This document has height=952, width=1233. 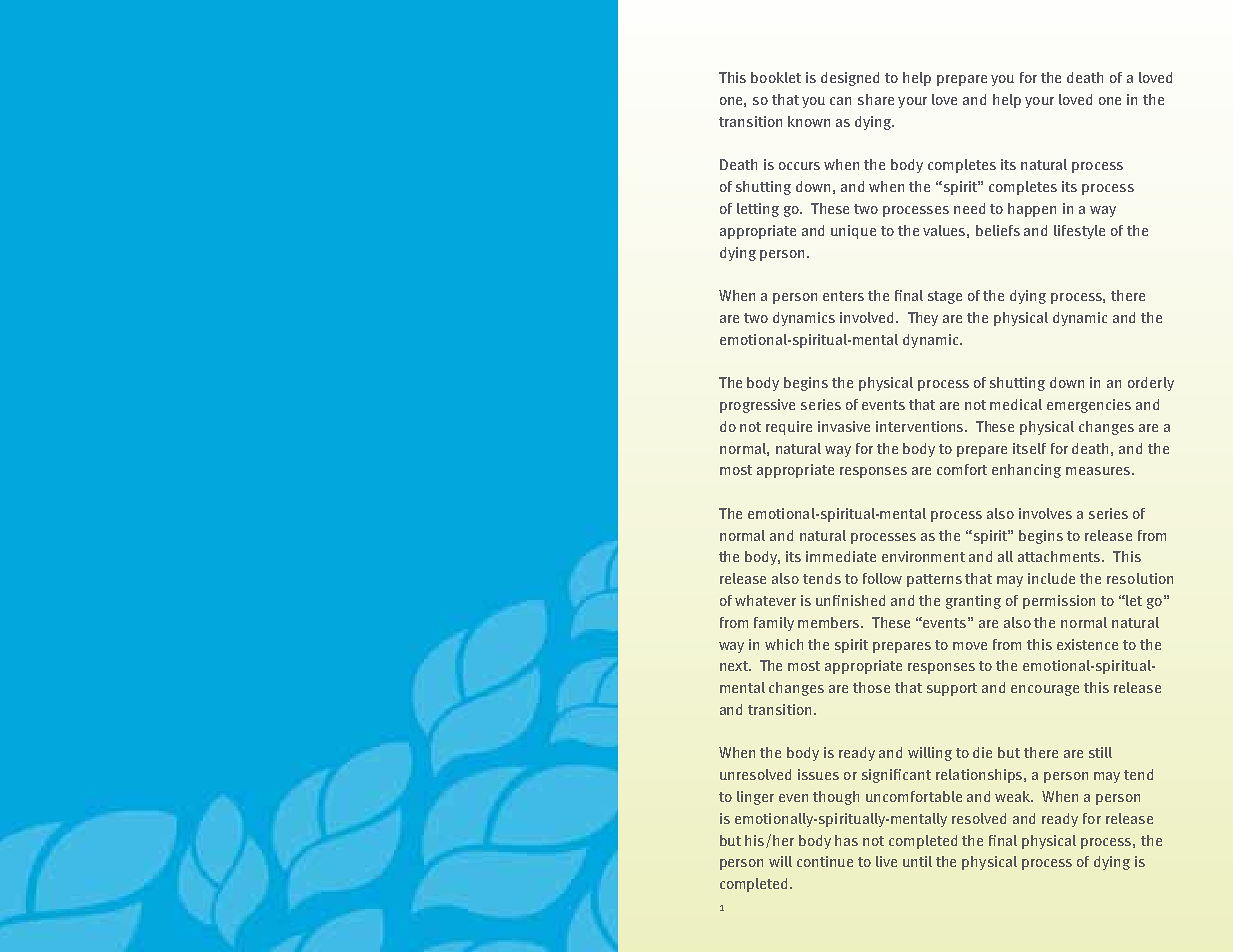 What do you see at coordinates (757, 406) in the document?
I see `progressive` at bounding box center [757, 406].
